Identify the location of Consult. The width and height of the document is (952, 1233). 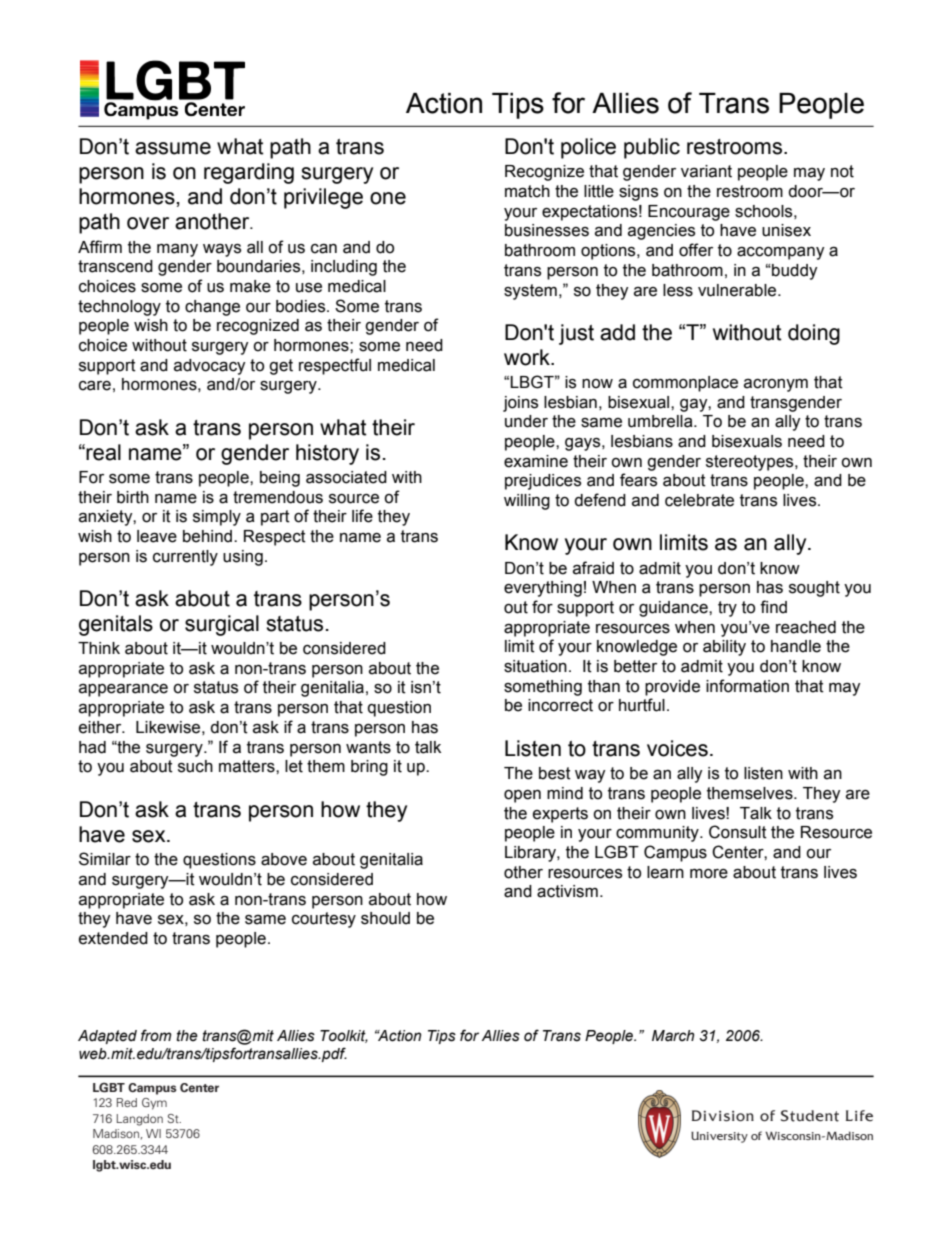
(738, 832).
